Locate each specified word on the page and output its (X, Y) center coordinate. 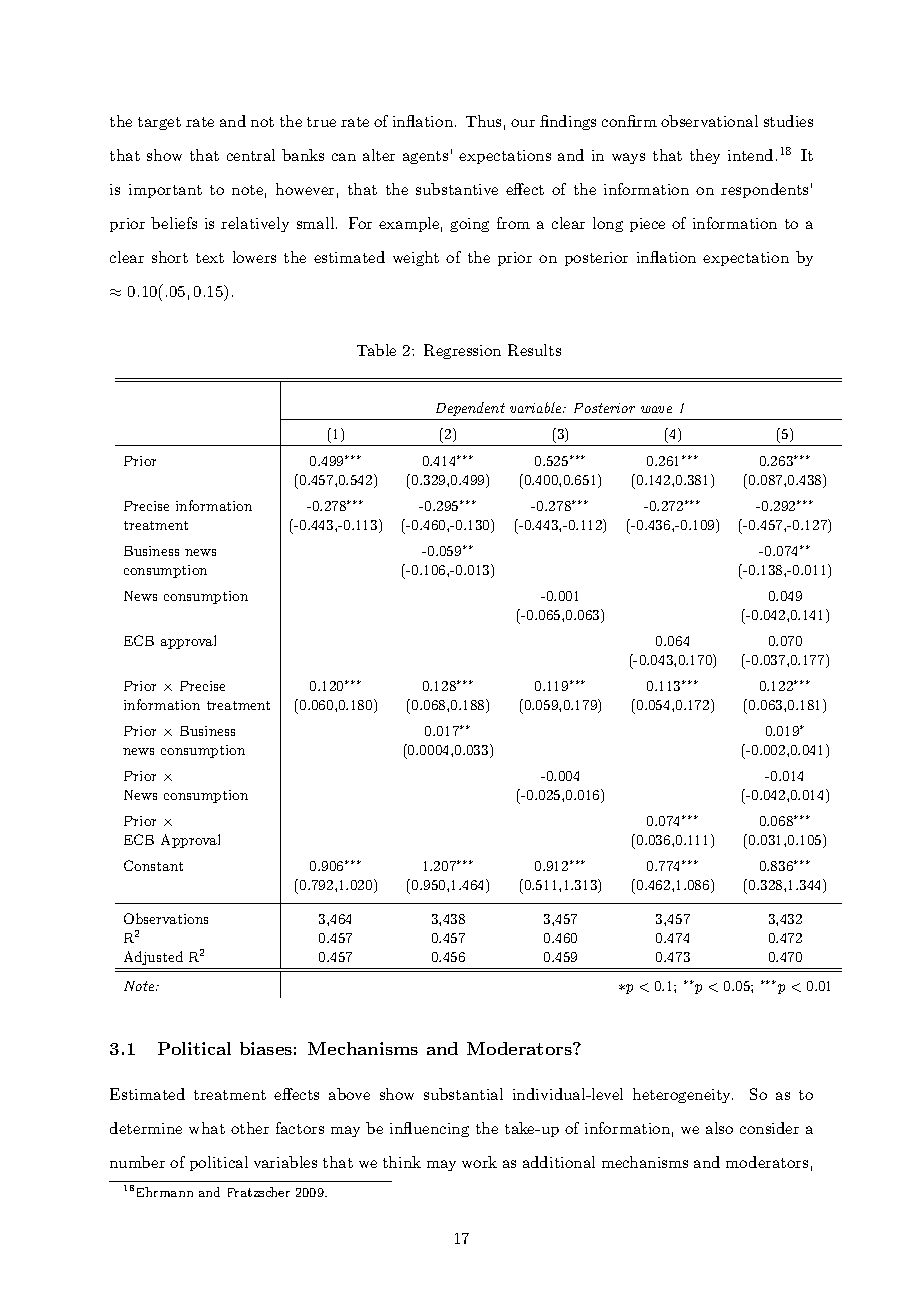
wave (656, 409)
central (251, 155)
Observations (166, 918)
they (705, 156)
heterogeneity (683, 1095)
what (207, 1128)
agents (425, 157)
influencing (429, 1129)
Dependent (470, 409)
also (719, 1128)
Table (376, 350)
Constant (153, 865)
